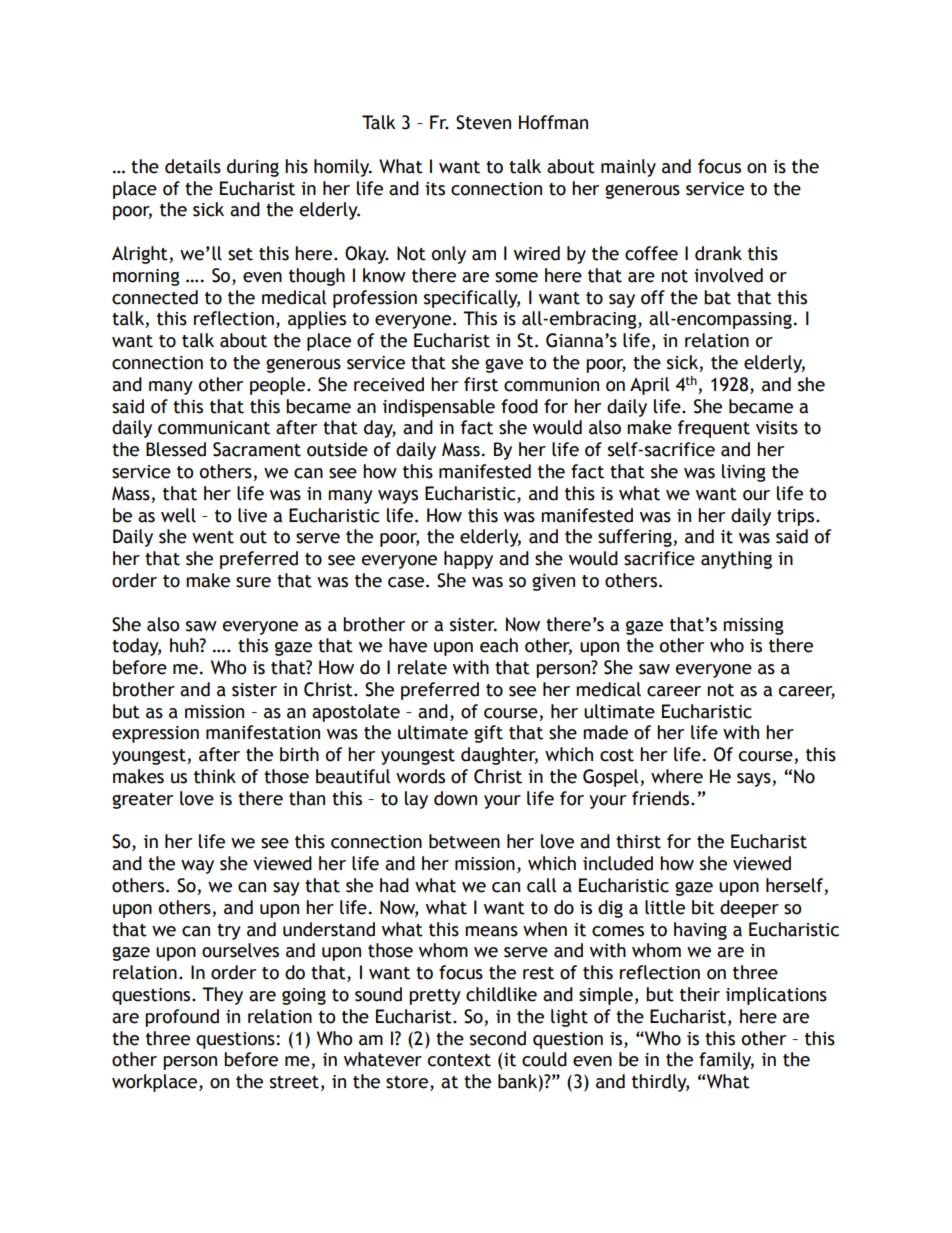 The height and width of the screenshot is (1233, 952). I want to click on think, so click(215, 776).
